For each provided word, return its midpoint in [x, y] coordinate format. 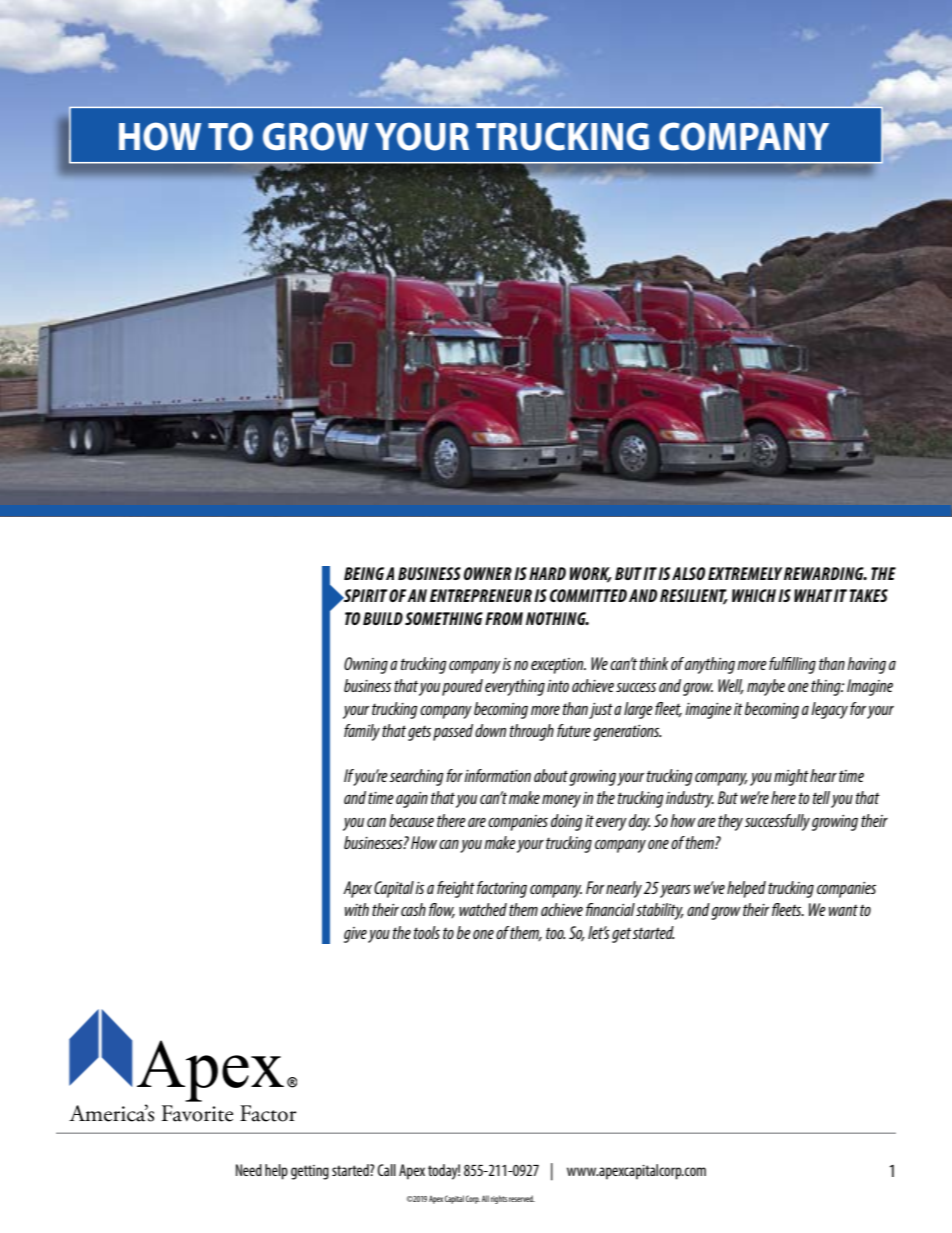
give [355, 935]
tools [427, 932]
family [362, 732]
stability [660, 911]
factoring [502, 889]
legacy [829, 710]
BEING [364, 573]
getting [310, 1172]
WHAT [813, 595]
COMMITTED [588, 595]
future [574, 730]
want [843, 910]
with [357, 909]
